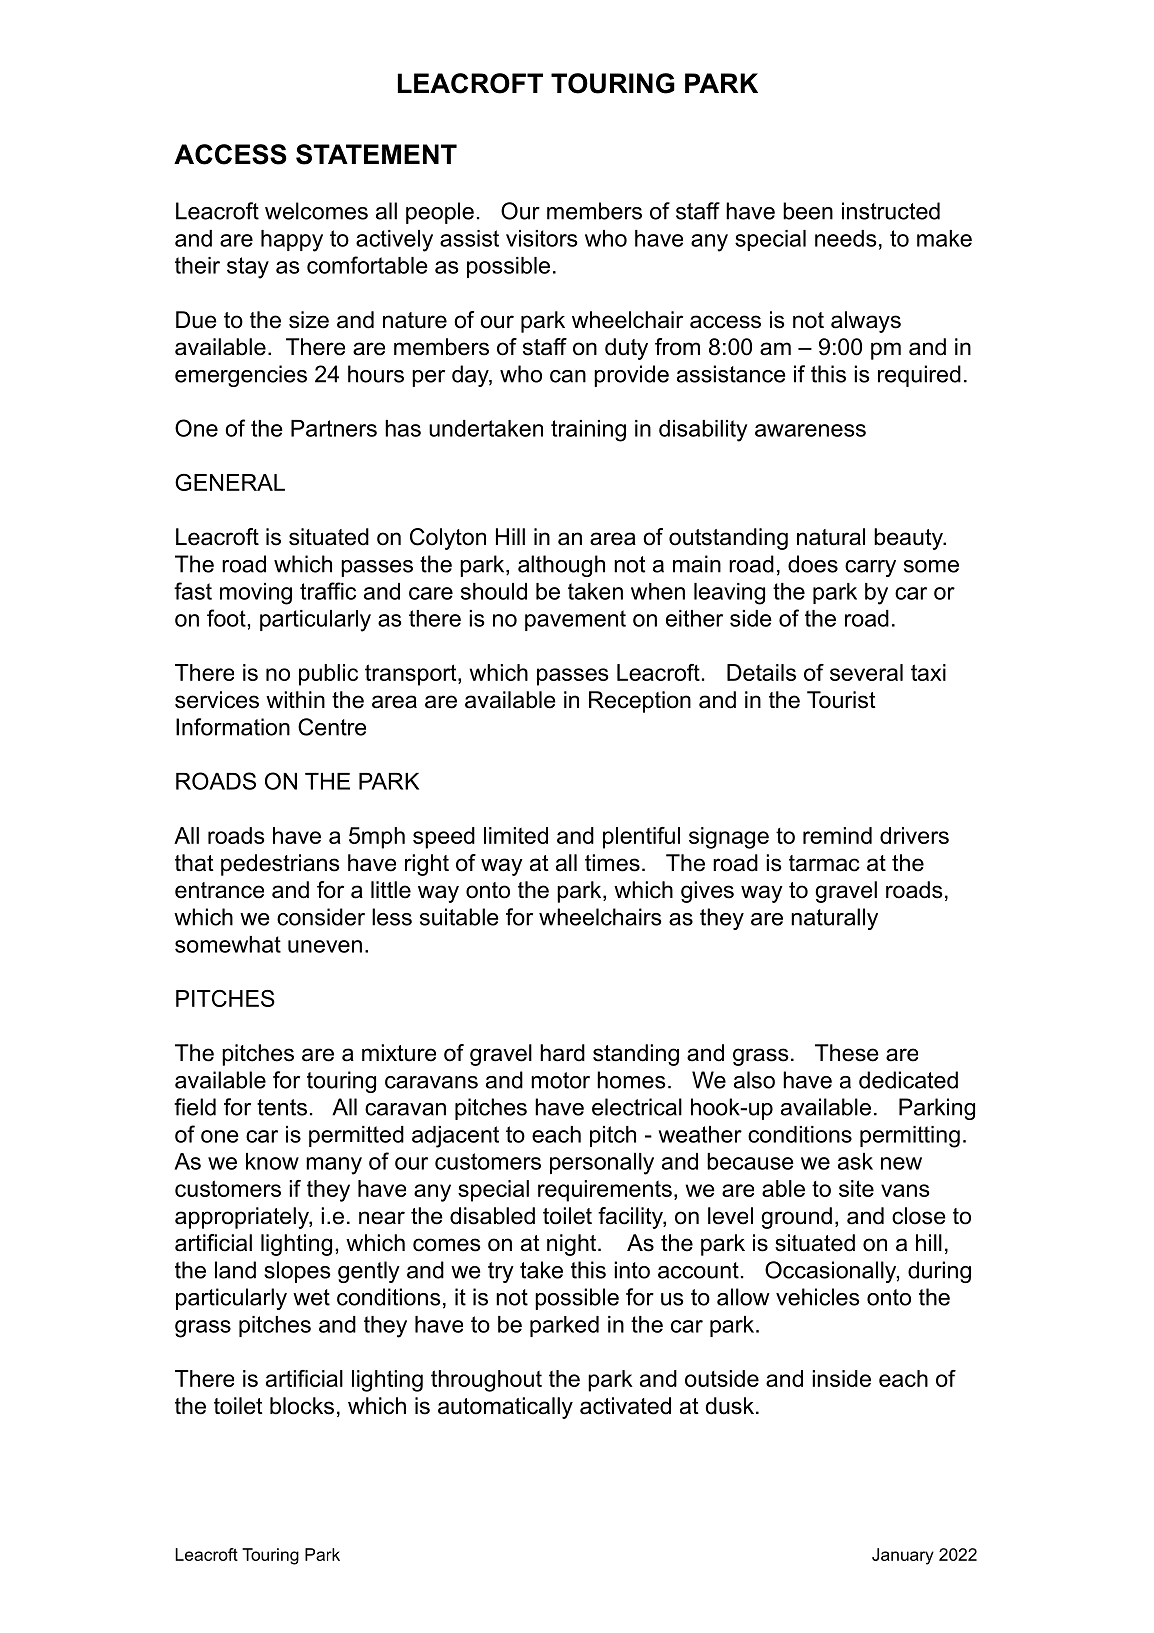 Image resolution: width=1154 pixels, height=1633 pixels. I want to click on visitors, so click(541, 238).
